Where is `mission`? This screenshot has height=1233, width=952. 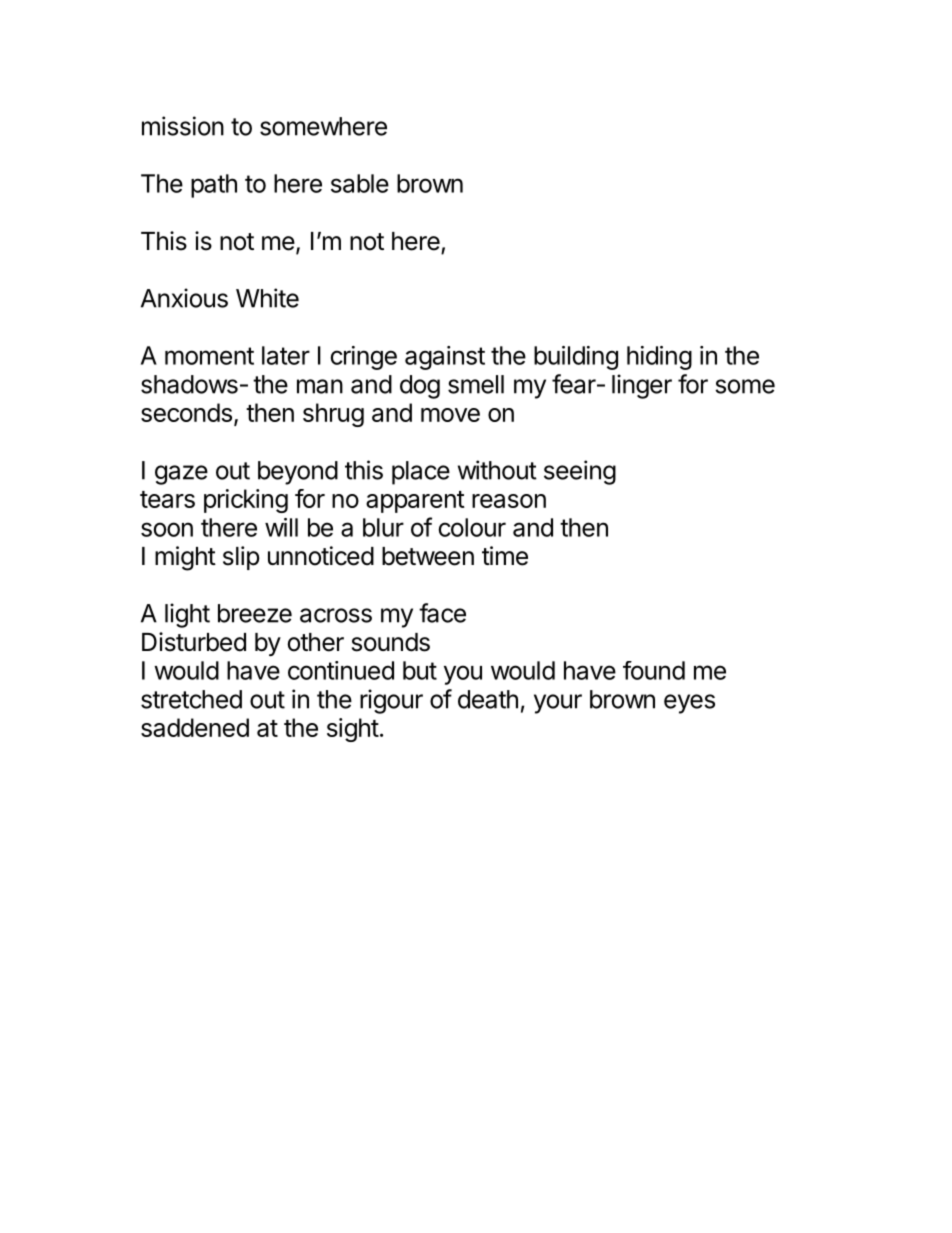
mission is located at coordinates (183, 126).
